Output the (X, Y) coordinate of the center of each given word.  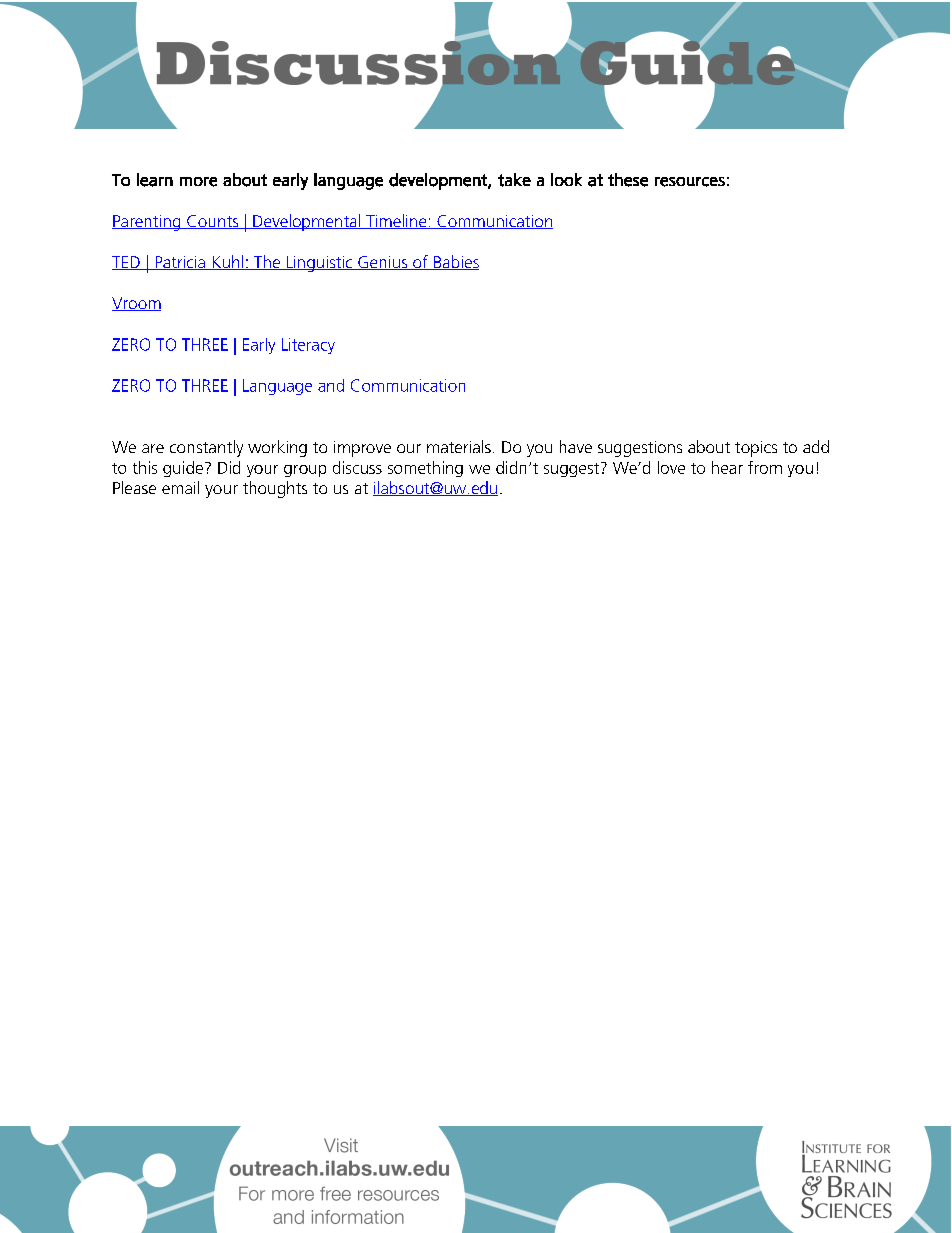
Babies (455, 262)
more (198, 182)
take (514, 180)
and (331, 385)
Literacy (308, 346)
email (180, 487)
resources (690, 182)
